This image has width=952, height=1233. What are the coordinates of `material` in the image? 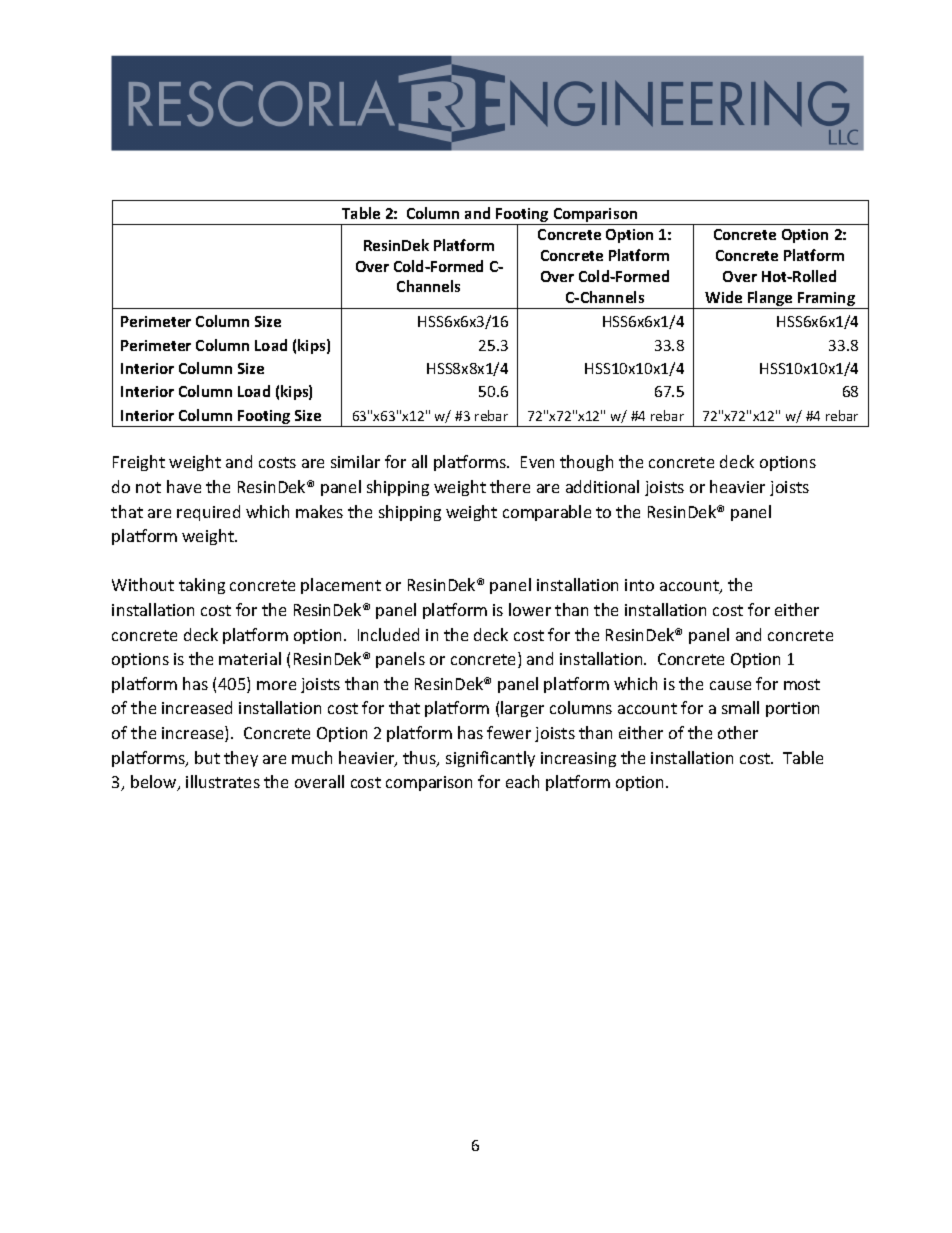 It's located at (250, 658).
